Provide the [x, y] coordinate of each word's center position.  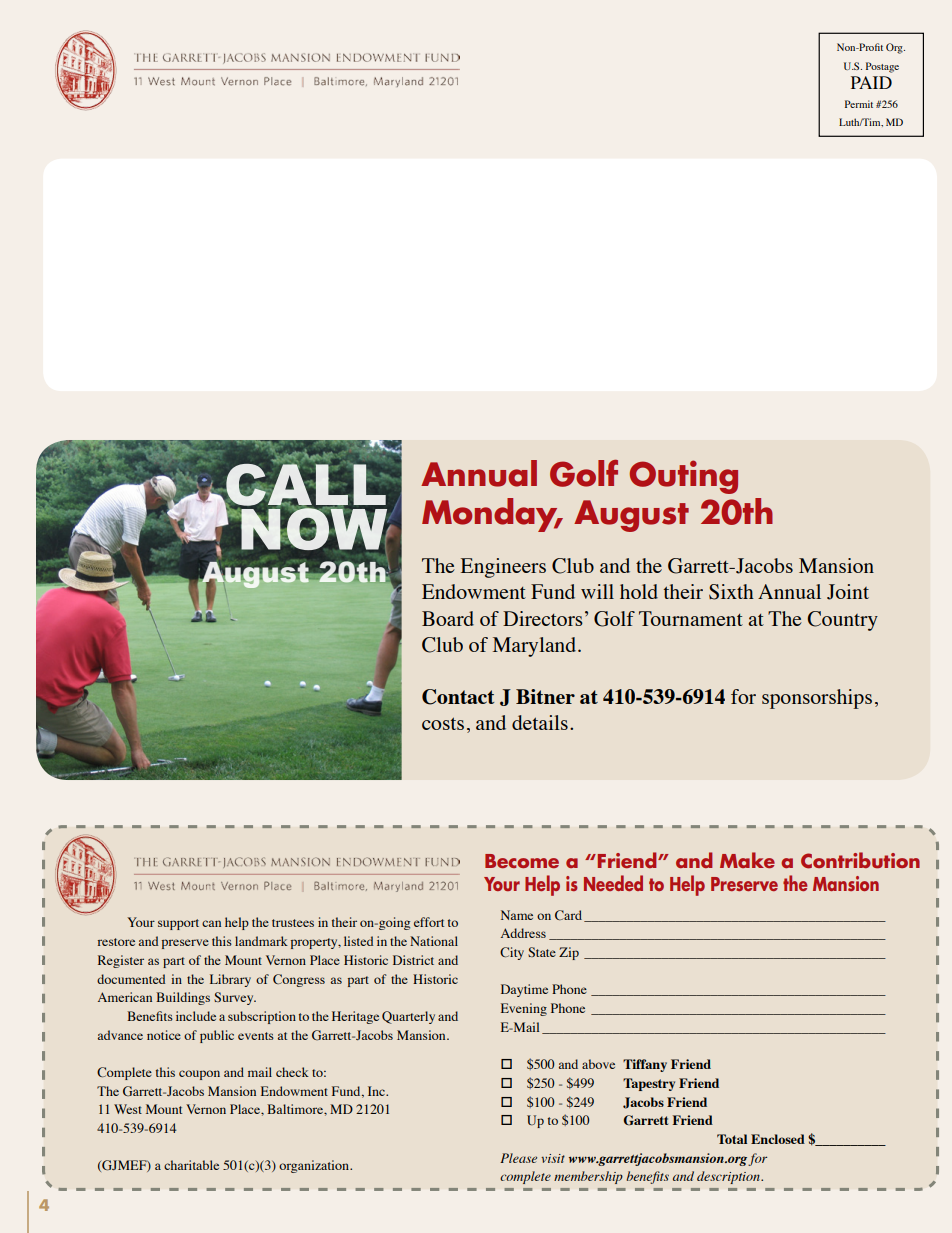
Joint [848, 592]
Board [448, 618]
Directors [543, 618]
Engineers [503, 568]
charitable [191, 1165]
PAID [871, 82]
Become [522, 861]
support [178, 924]
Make [747, 860]
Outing [683, 477]
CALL [306, 486]
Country [843, 621]
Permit [859, 104]
